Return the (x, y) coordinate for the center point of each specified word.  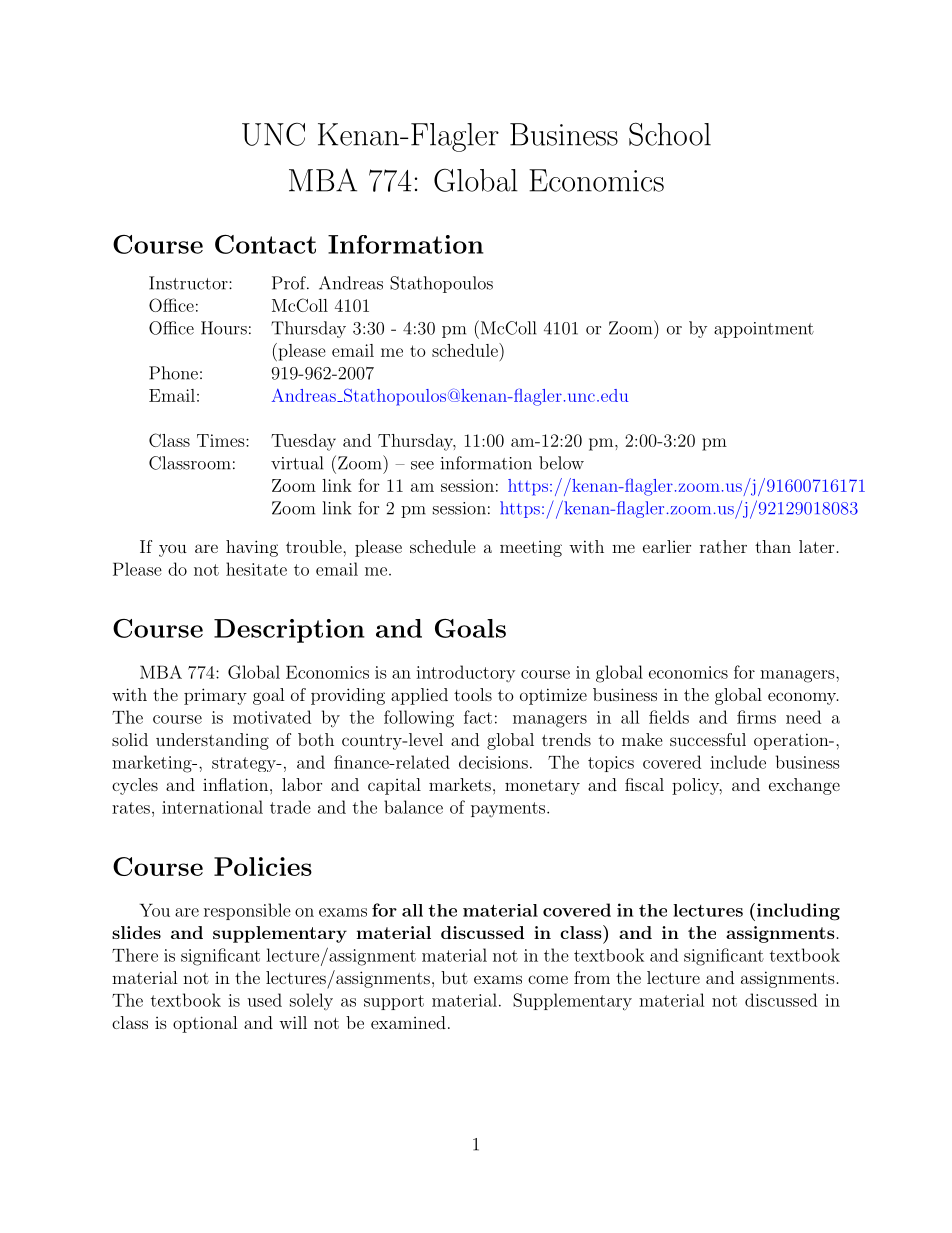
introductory (465, 673)
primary (215, 696)
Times (222, 440)
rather (723, 546)
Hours (224, 328)
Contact (265, 244)
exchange (804, 786)
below (561, 463)
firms (756, 717)
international (212, 807)
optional (205, 1024)
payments (508, 809)
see (422, 465)
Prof (290, 283)
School (670, 134)
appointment (764, 330)
